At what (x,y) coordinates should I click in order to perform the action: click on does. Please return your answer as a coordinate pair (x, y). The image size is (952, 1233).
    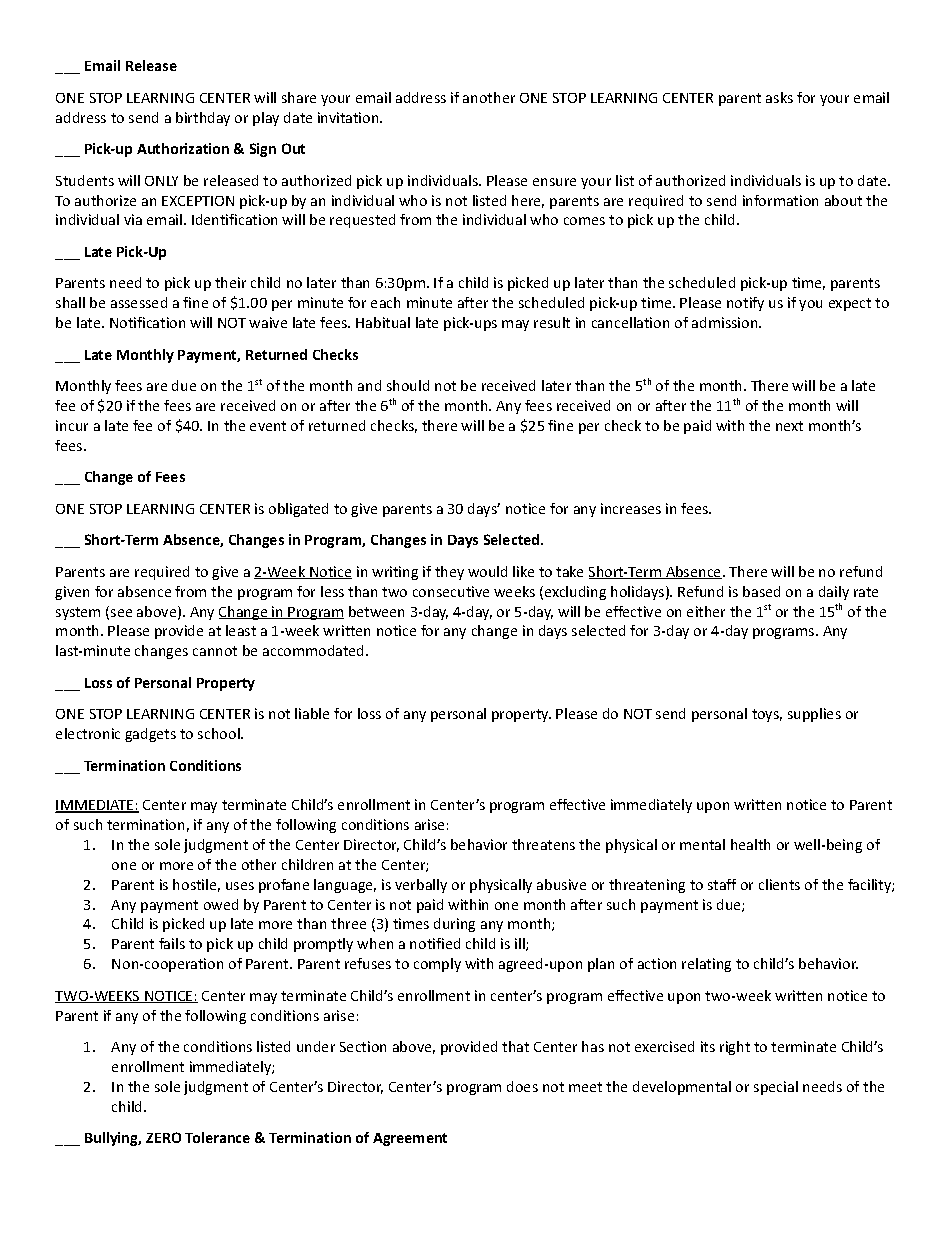
    Looking at the image, I should click on (522, 1086).
